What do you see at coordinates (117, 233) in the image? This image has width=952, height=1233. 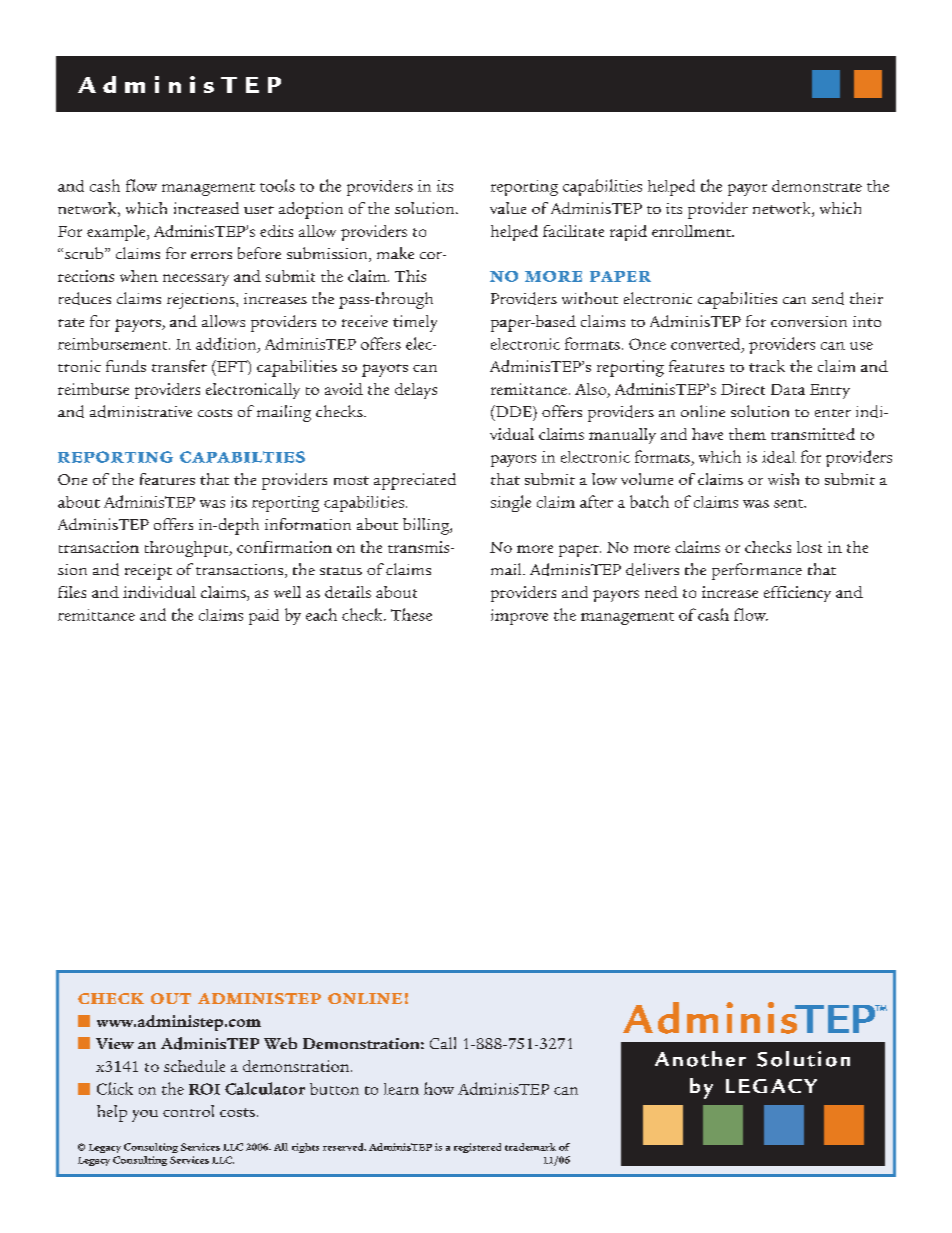 I see `example` at bounding box center [117, 233].
